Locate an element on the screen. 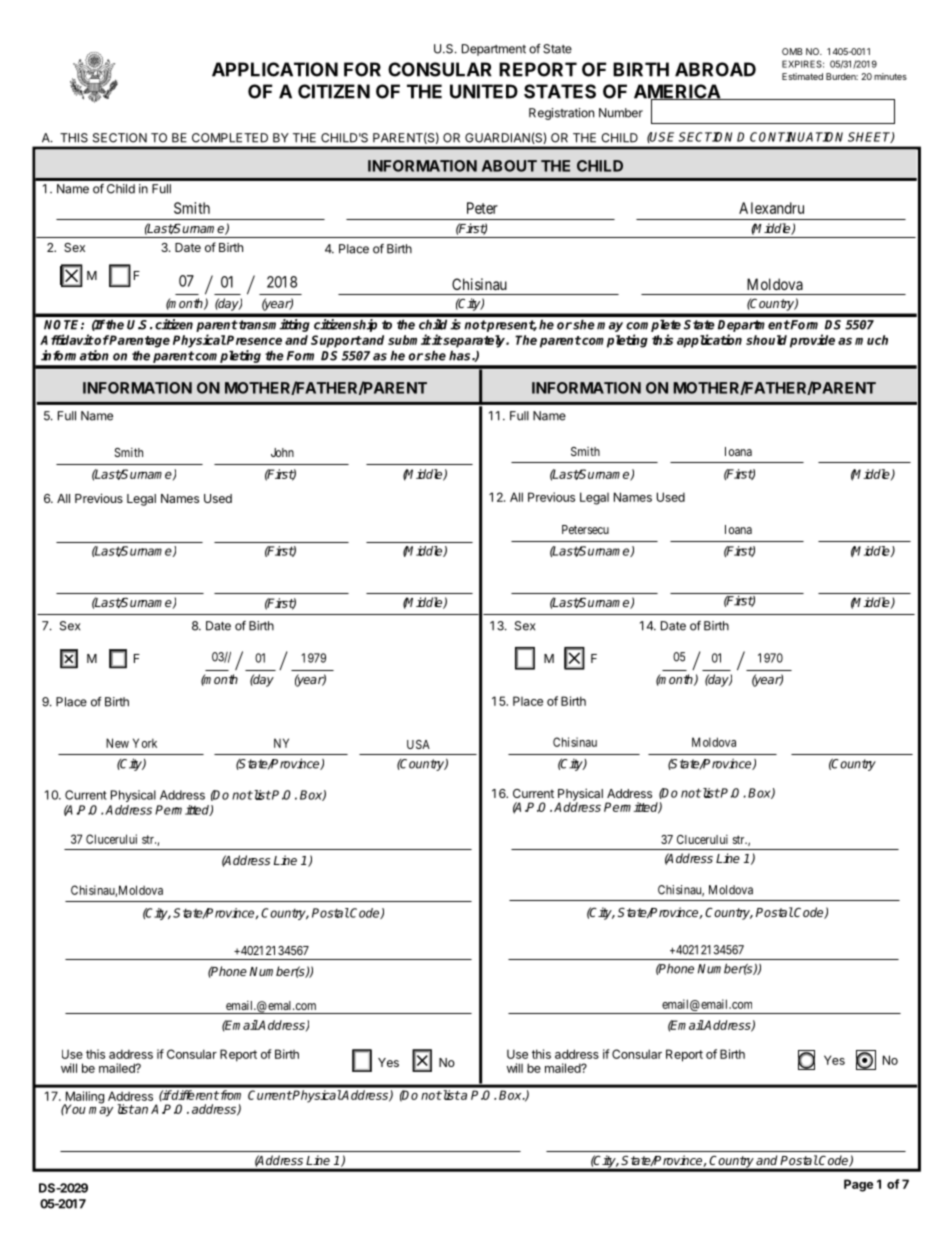 The width and height of the screenshot is (952, 1233). Estimated is located at coordinates (802, 76).
